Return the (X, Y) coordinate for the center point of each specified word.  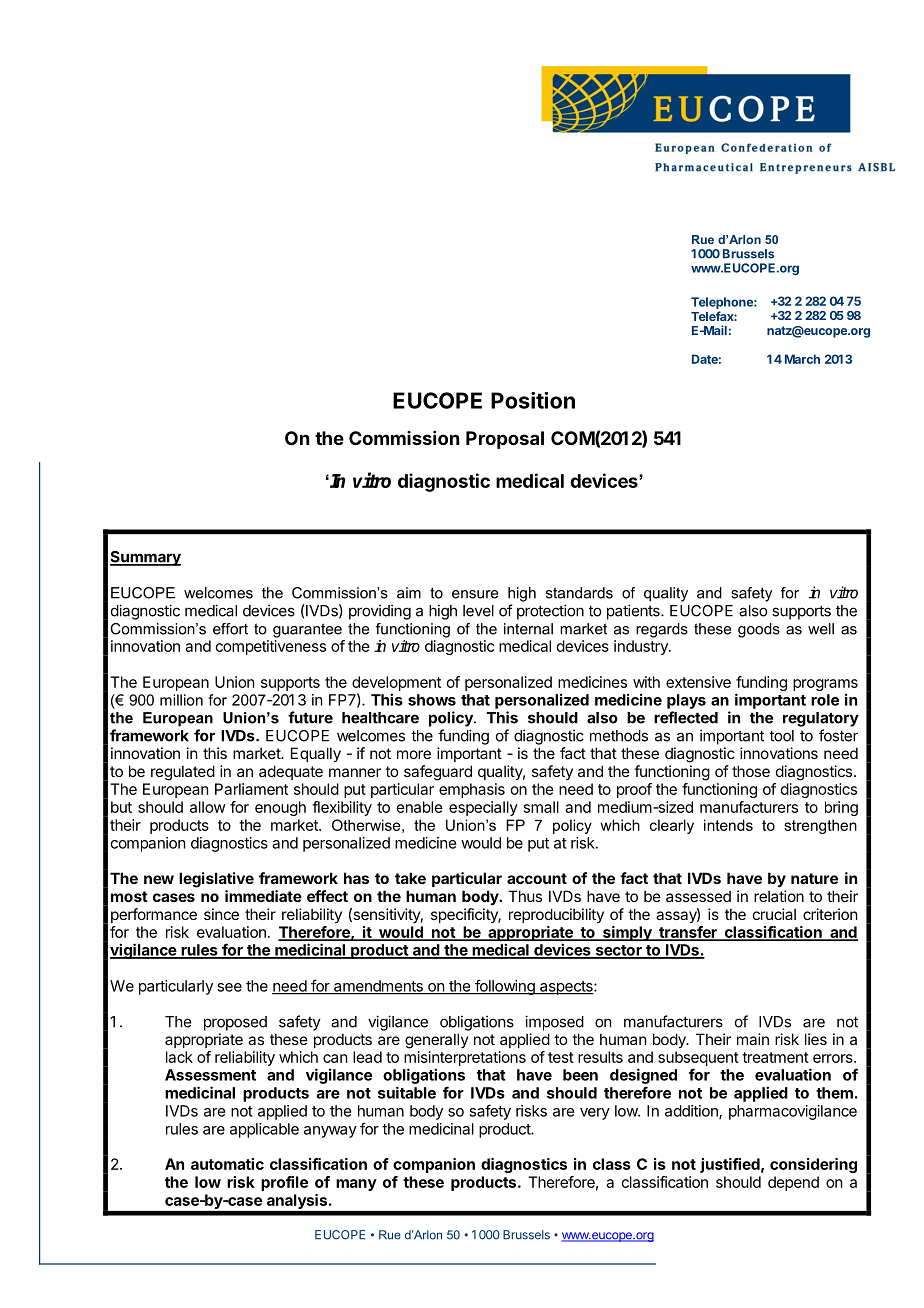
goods (759, 630)
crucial (774, 914)
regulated (183, 773)
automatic (227, 1164)
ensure (475, 594)
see (229, 987)
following (505, 987)
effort (230, 629)
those (751, 771)
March (802, 359)
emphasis (472, 790)
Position (533, 400)
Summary (145, 558)
